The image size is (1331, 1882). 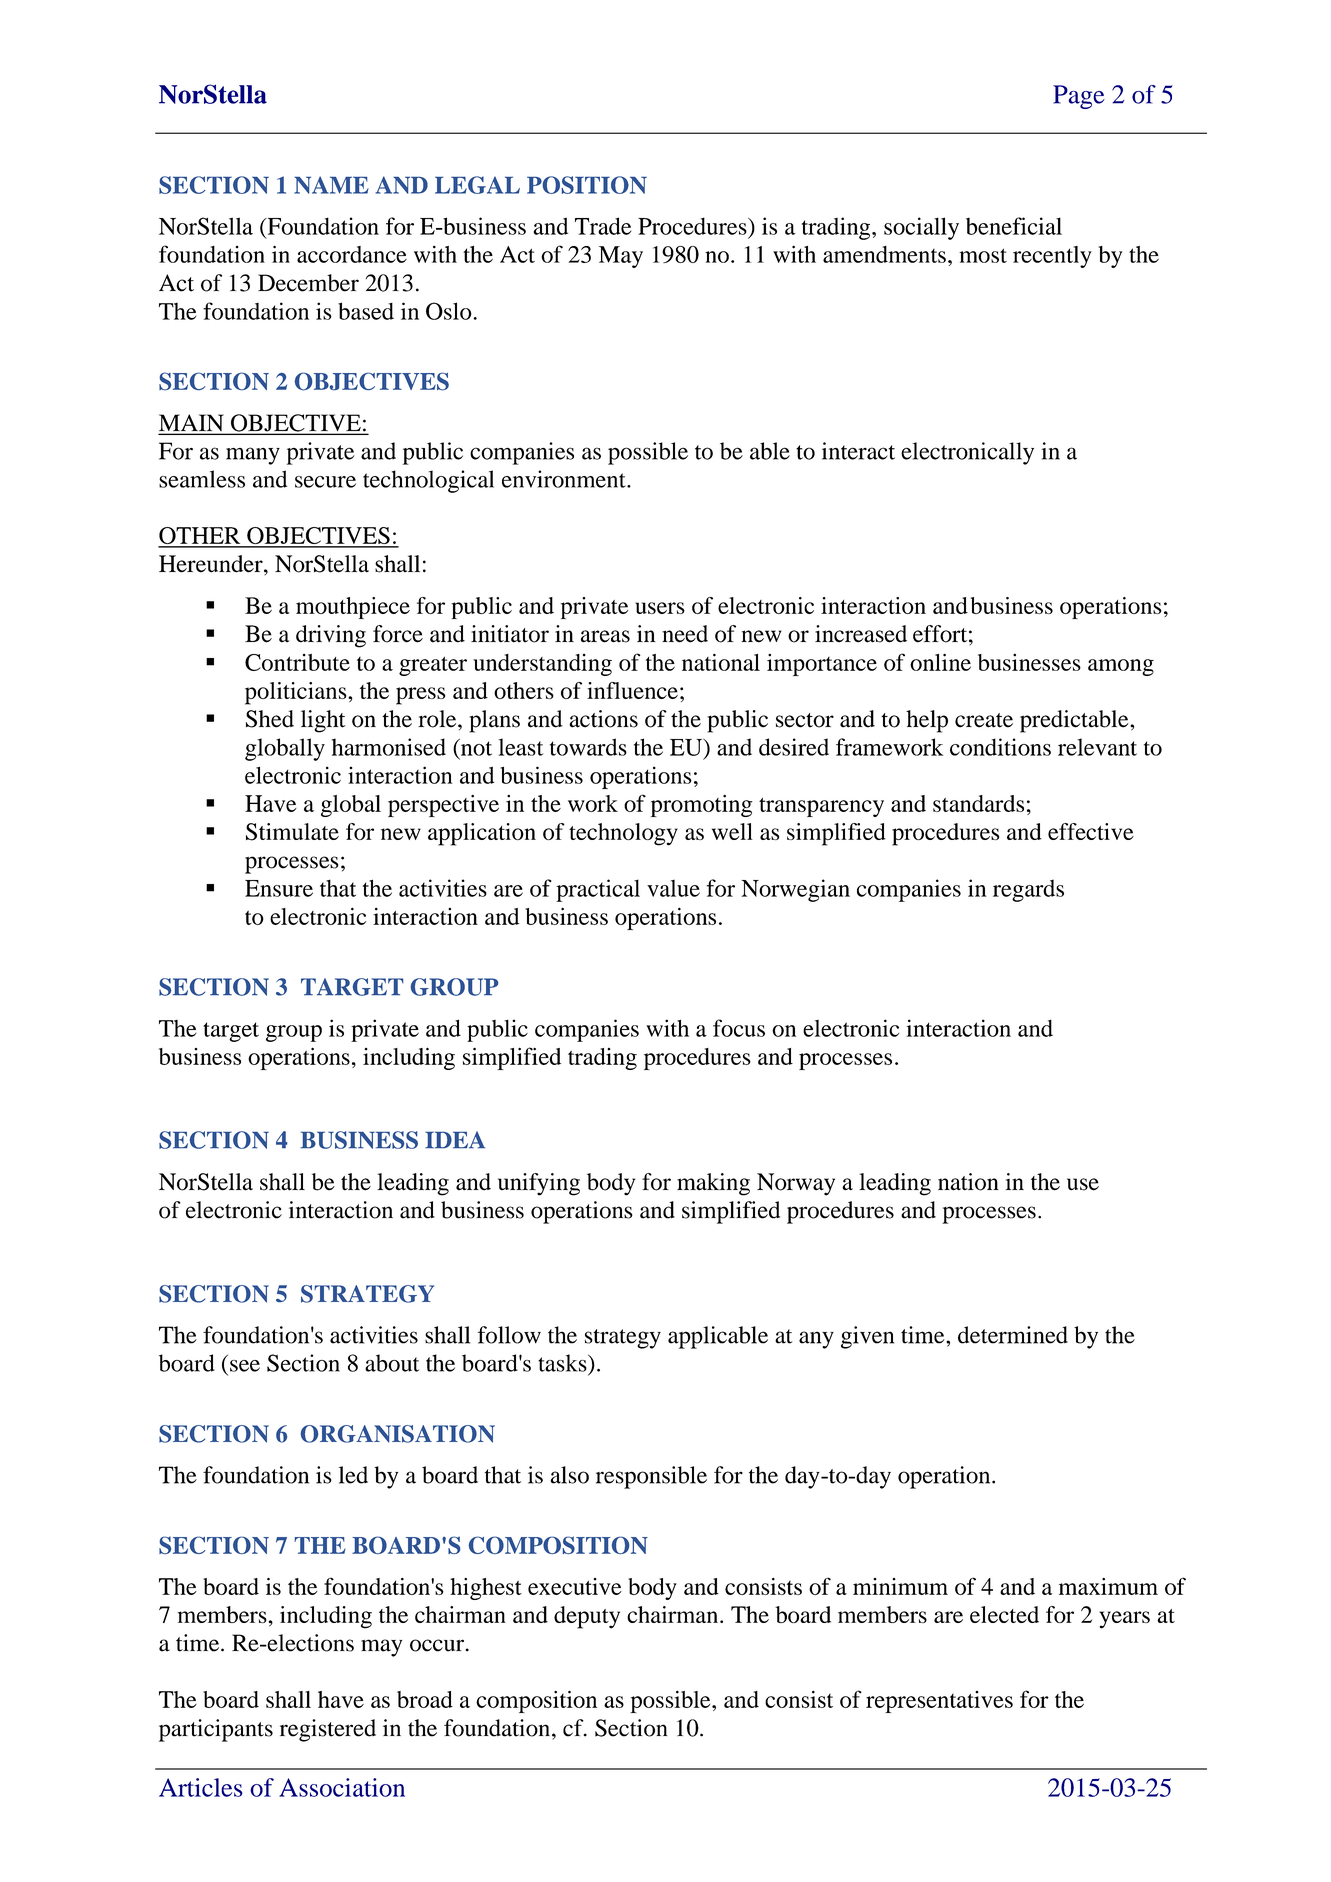 I want to click on Trade, so click(x=603, y=226).
